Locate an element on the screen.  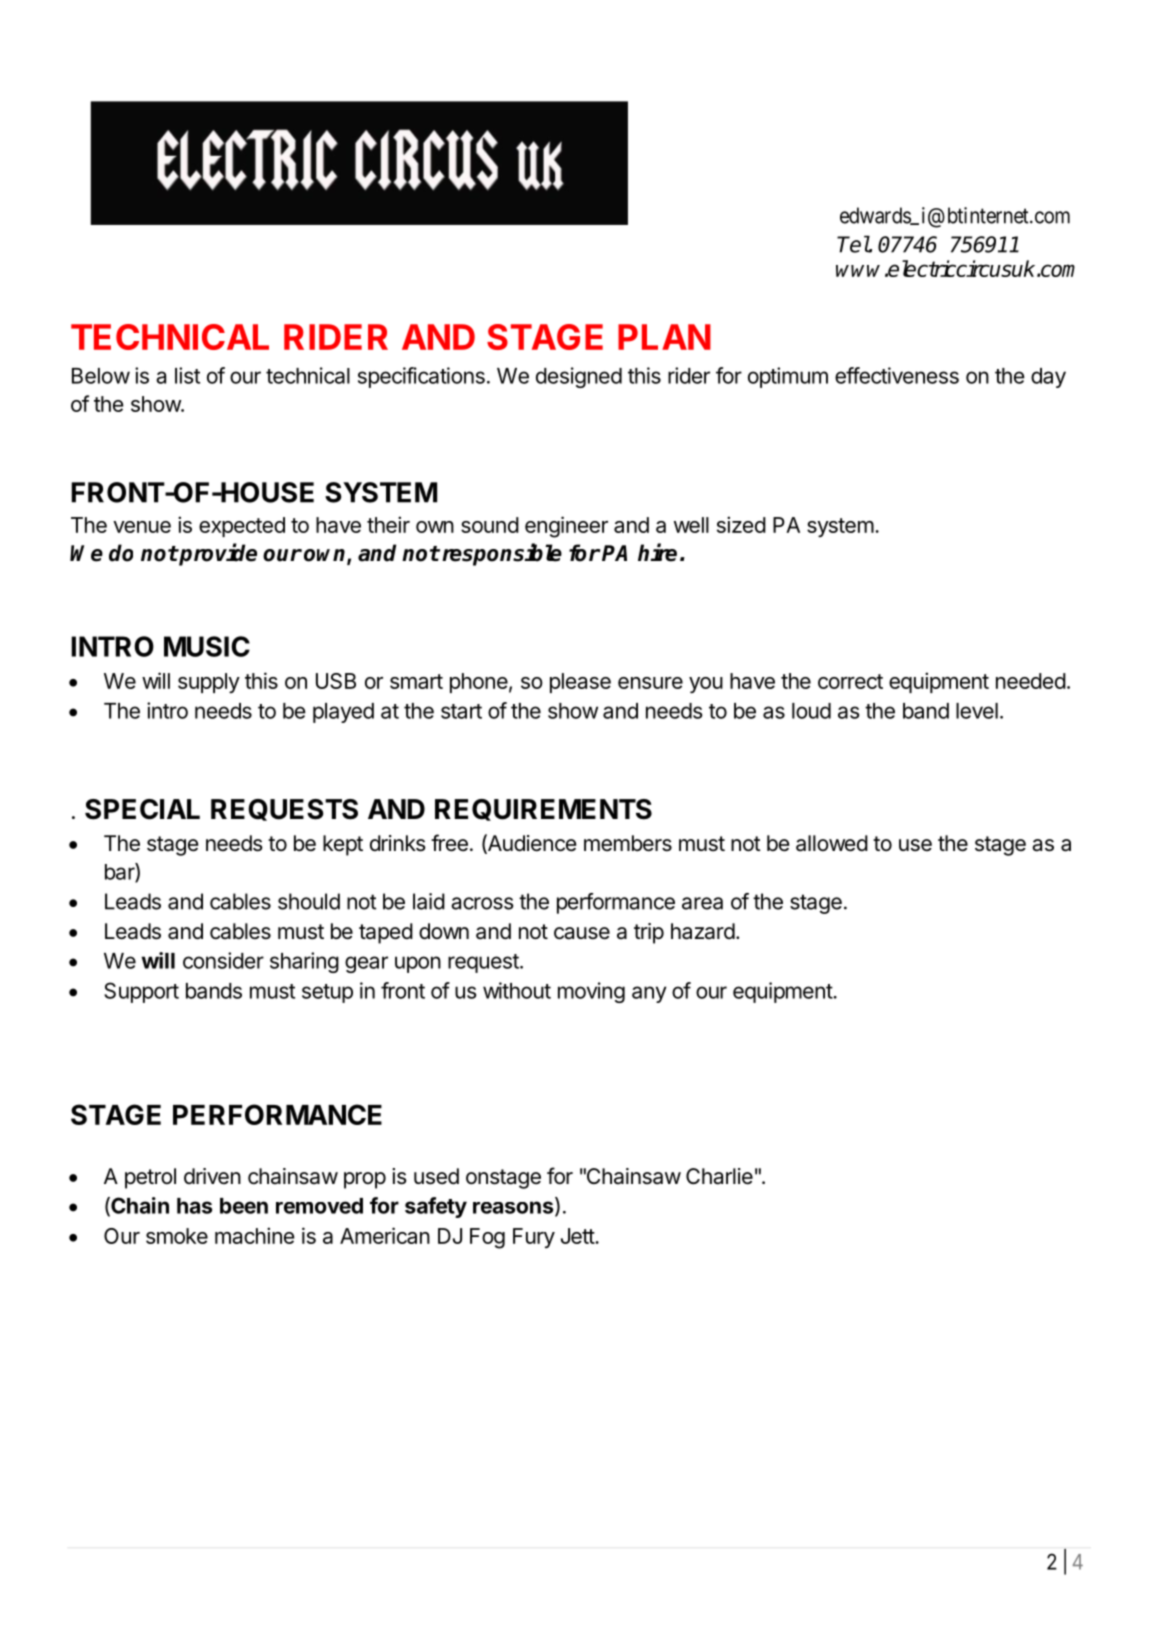
list is located at coordinates (187, 375).
